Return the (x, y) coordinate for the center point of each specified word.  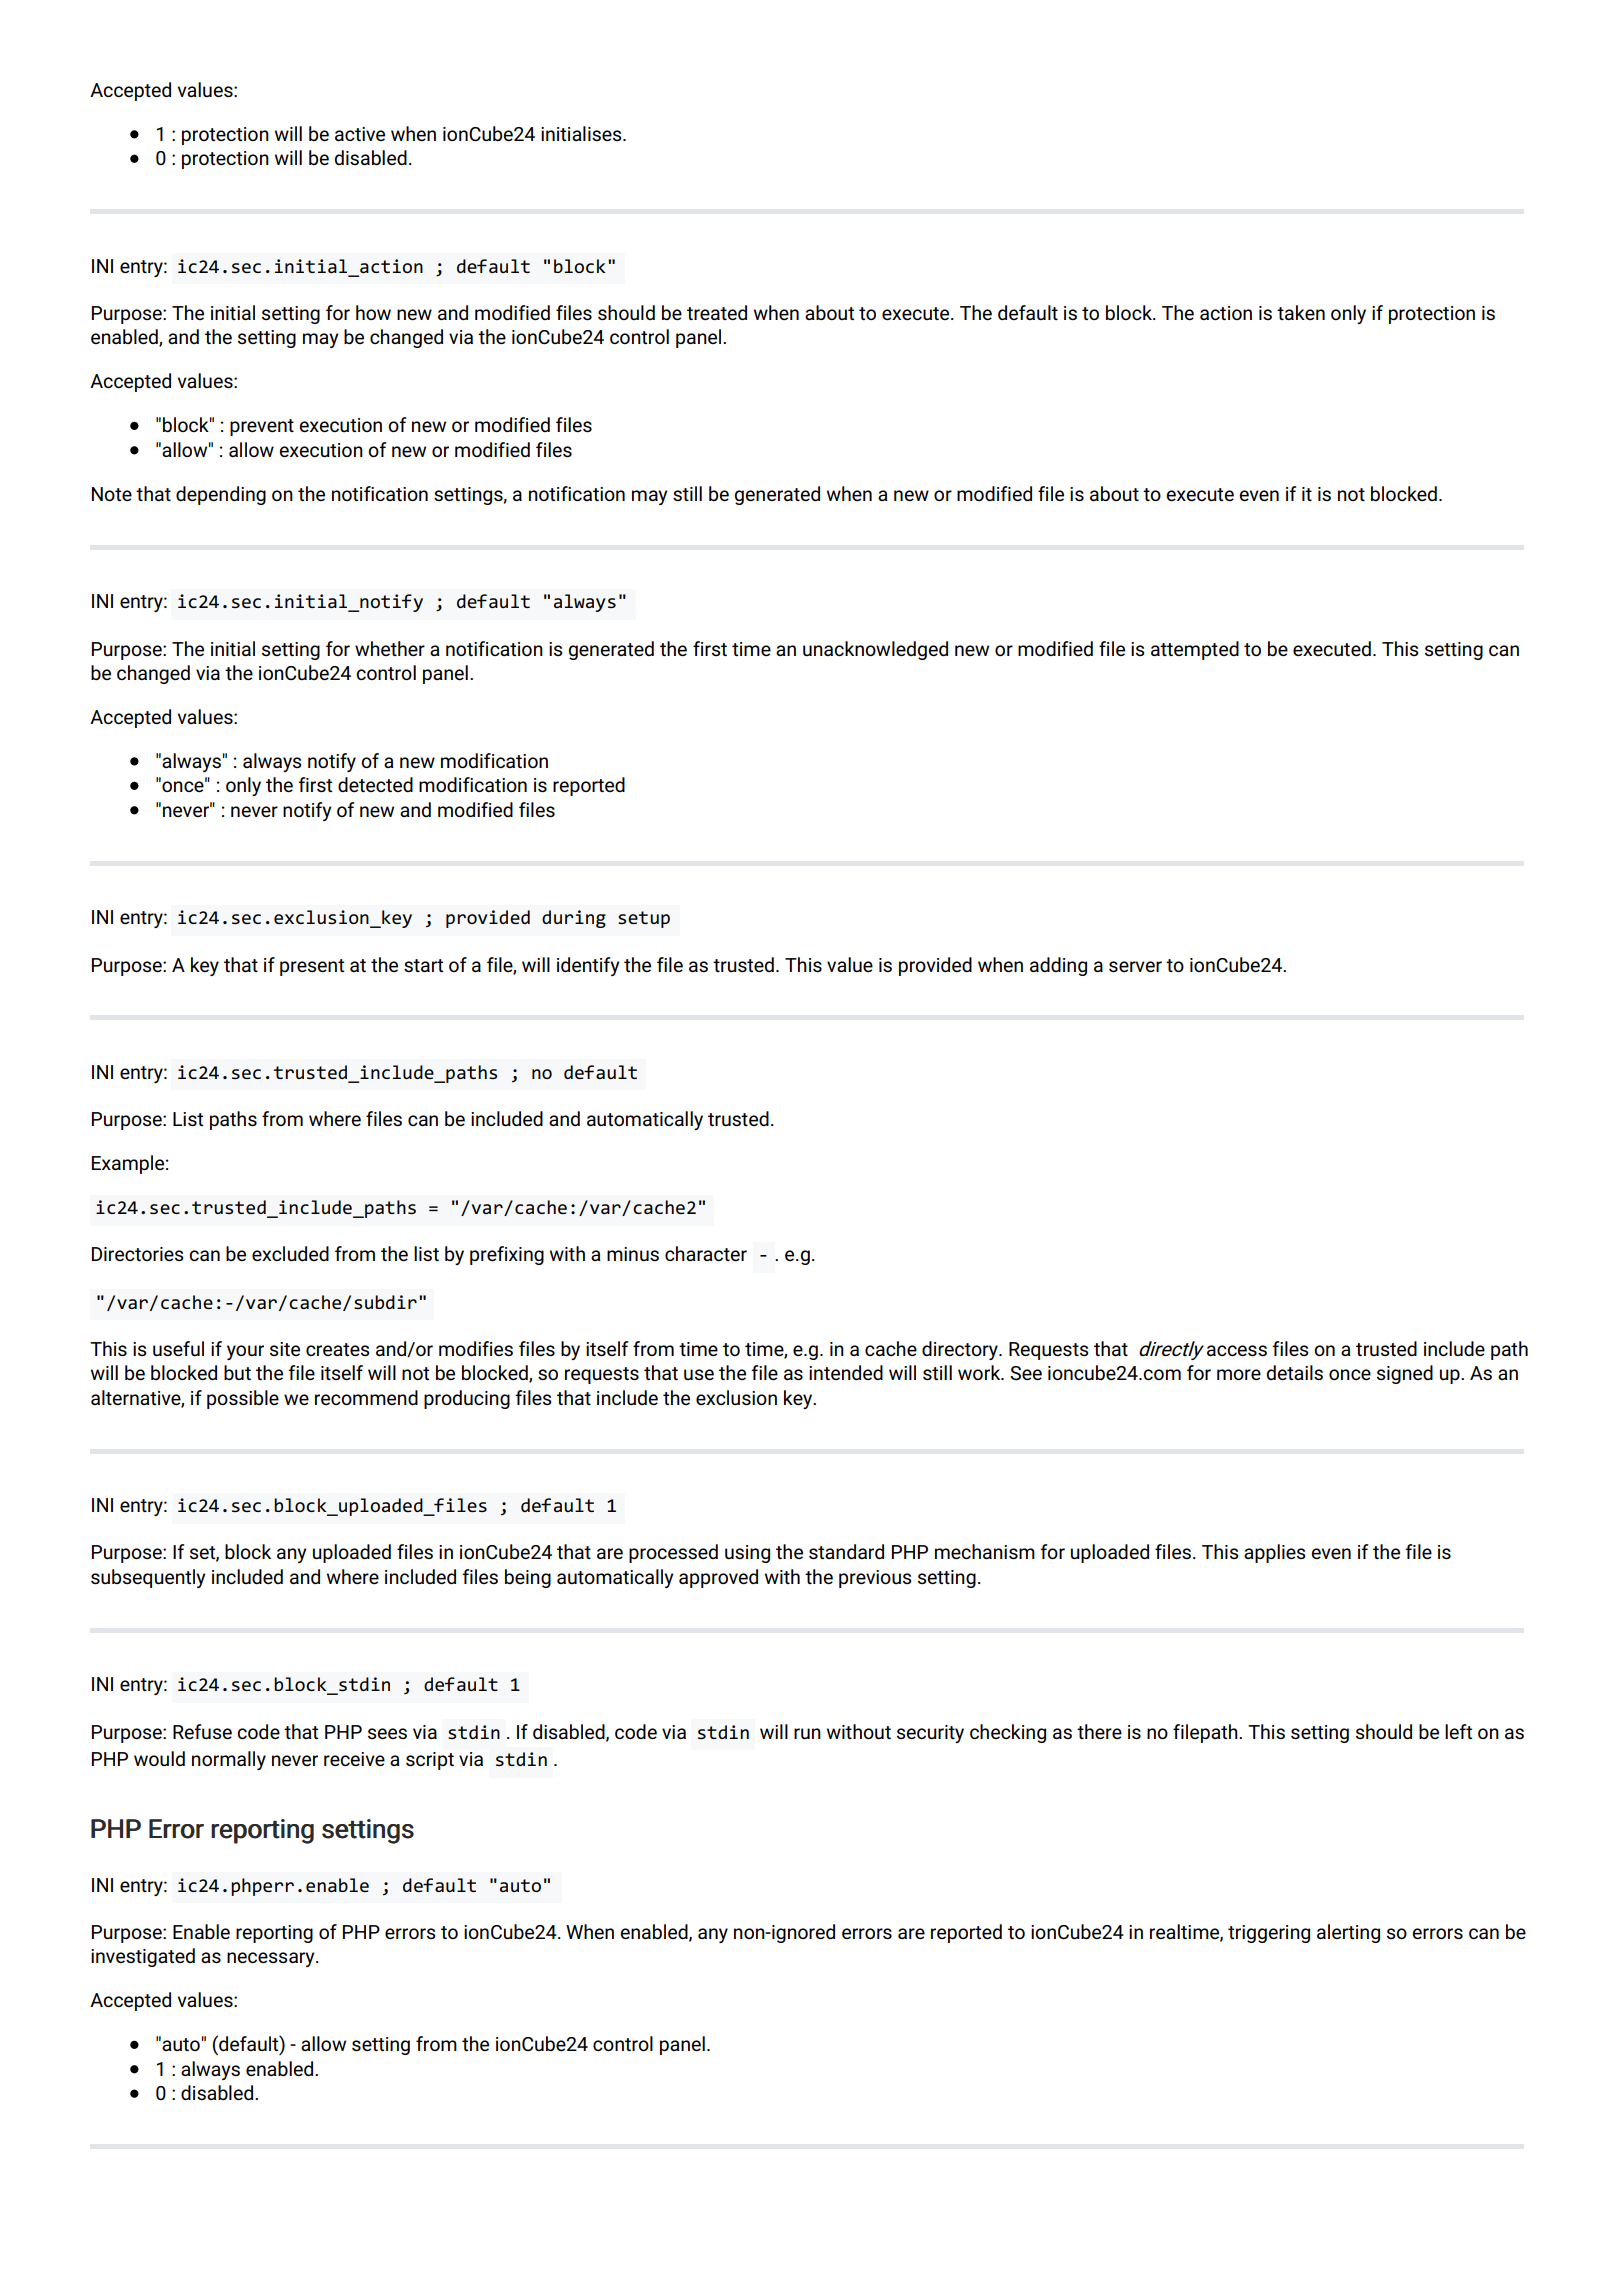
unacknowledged (875, 650)
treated (717, 312)
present (312, 967)
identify (588, 966)
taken (1301, 312)
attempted (1195, 650)
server (1135, 966)
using (747, 1554)
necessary (272, 1959)
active (360, 134)
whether (390, 648)
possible (243, 1399)
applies (1274, 1553)
